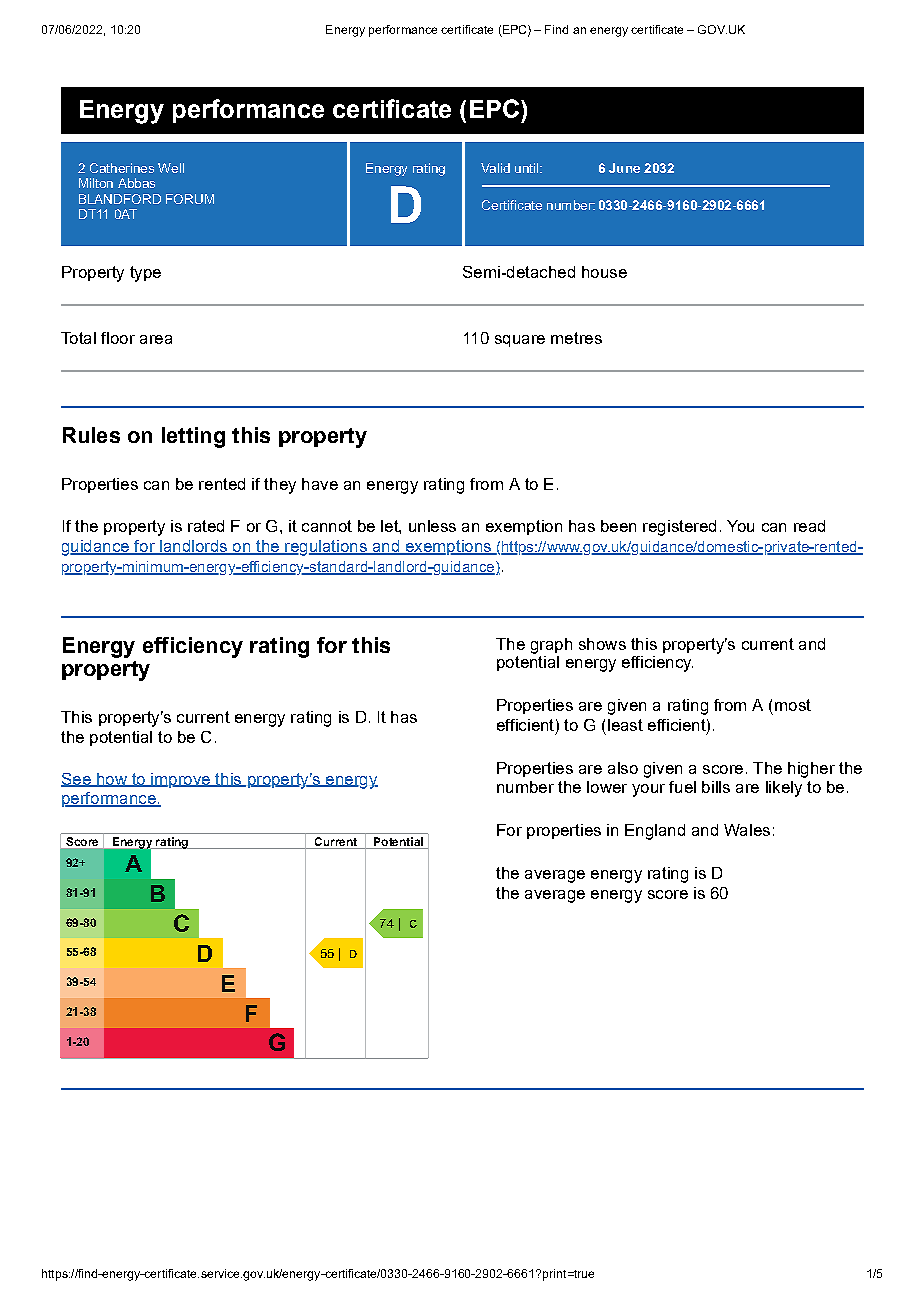 This screenshot has width=924, height=1304. I want to click on registered, so click(679, 528).
